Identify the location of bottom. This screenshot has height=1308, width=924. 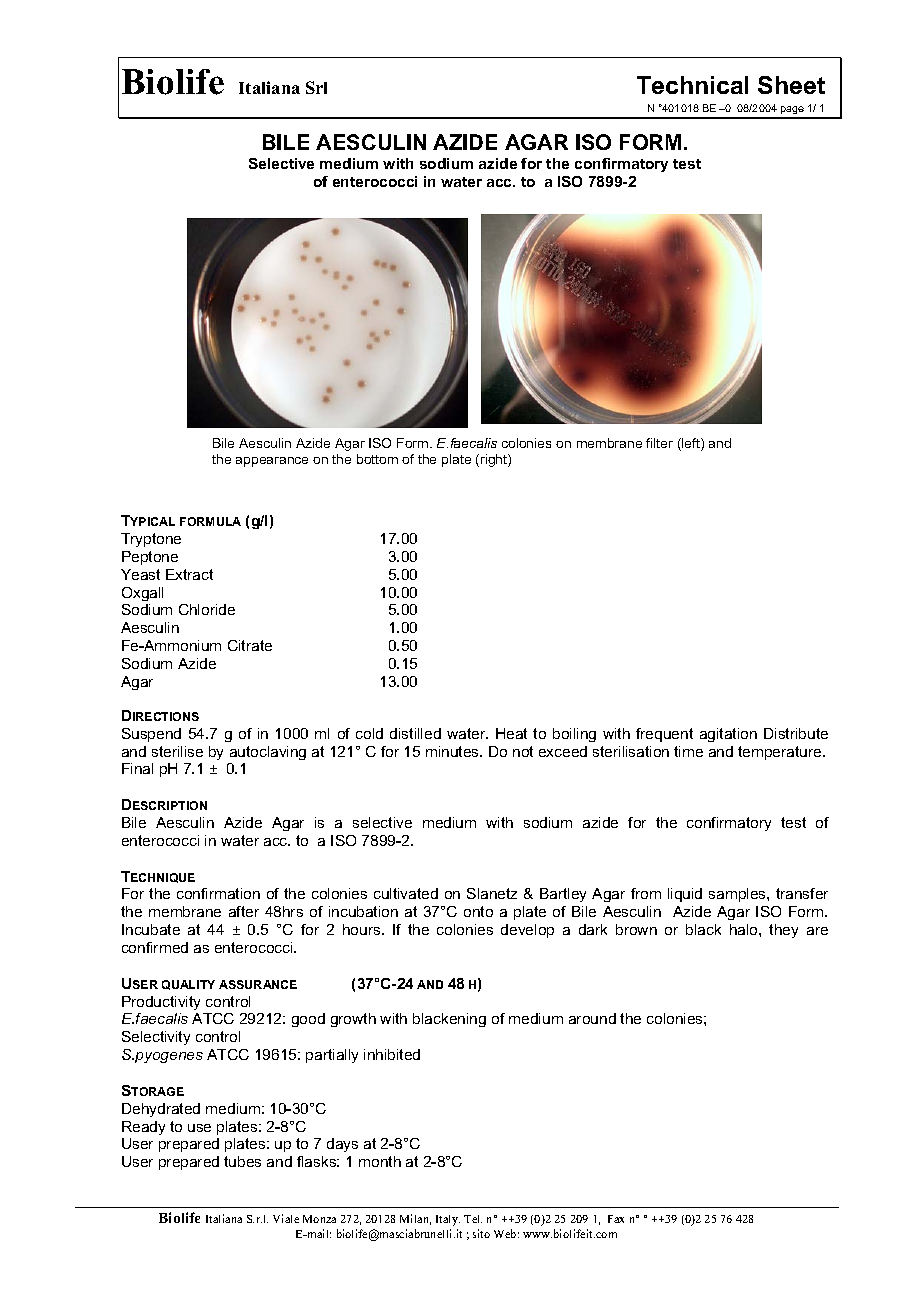
(377, 459).
